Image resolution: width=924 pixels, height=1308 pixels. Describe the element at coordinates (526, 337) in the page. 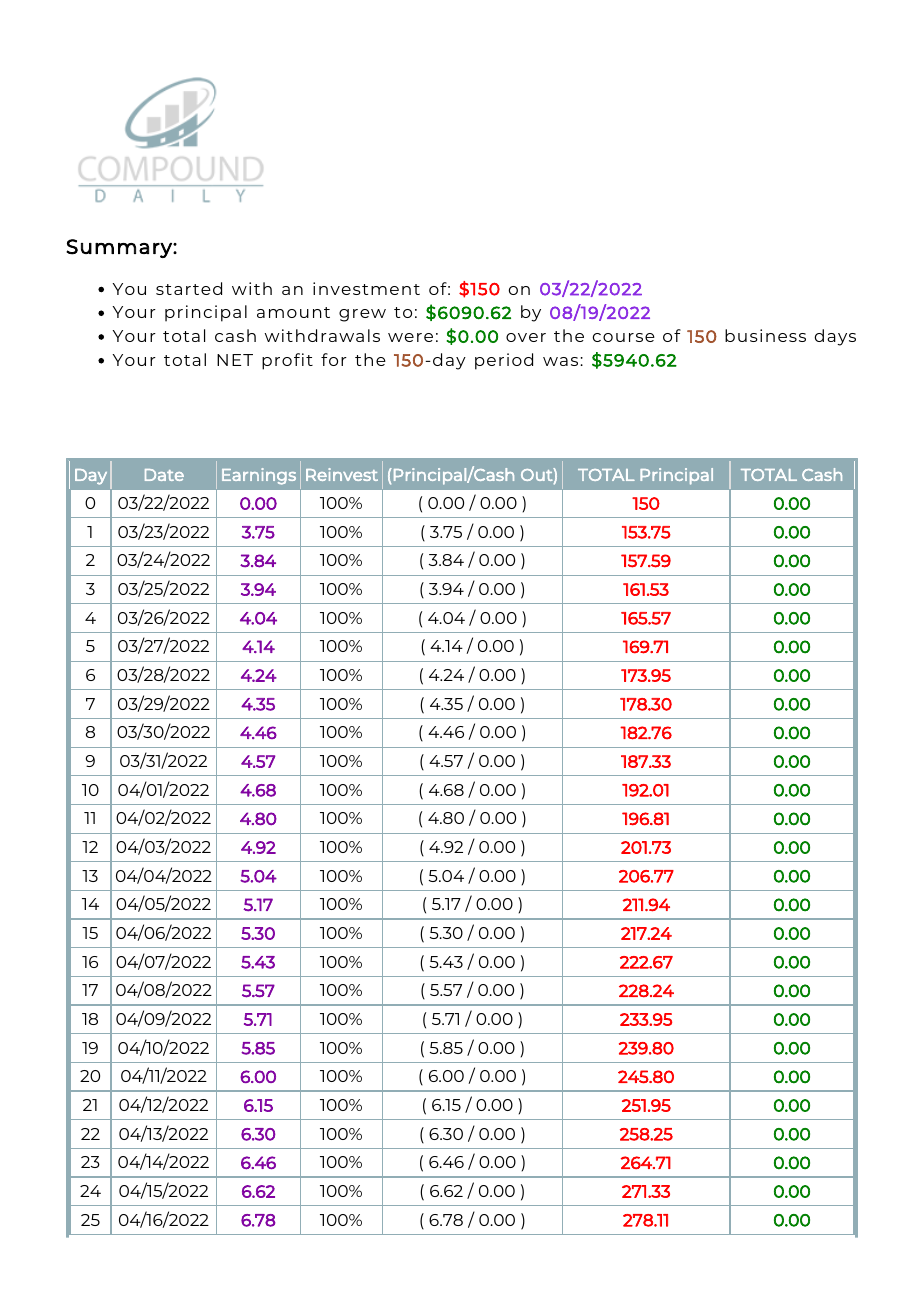

I see `over` at that location.
